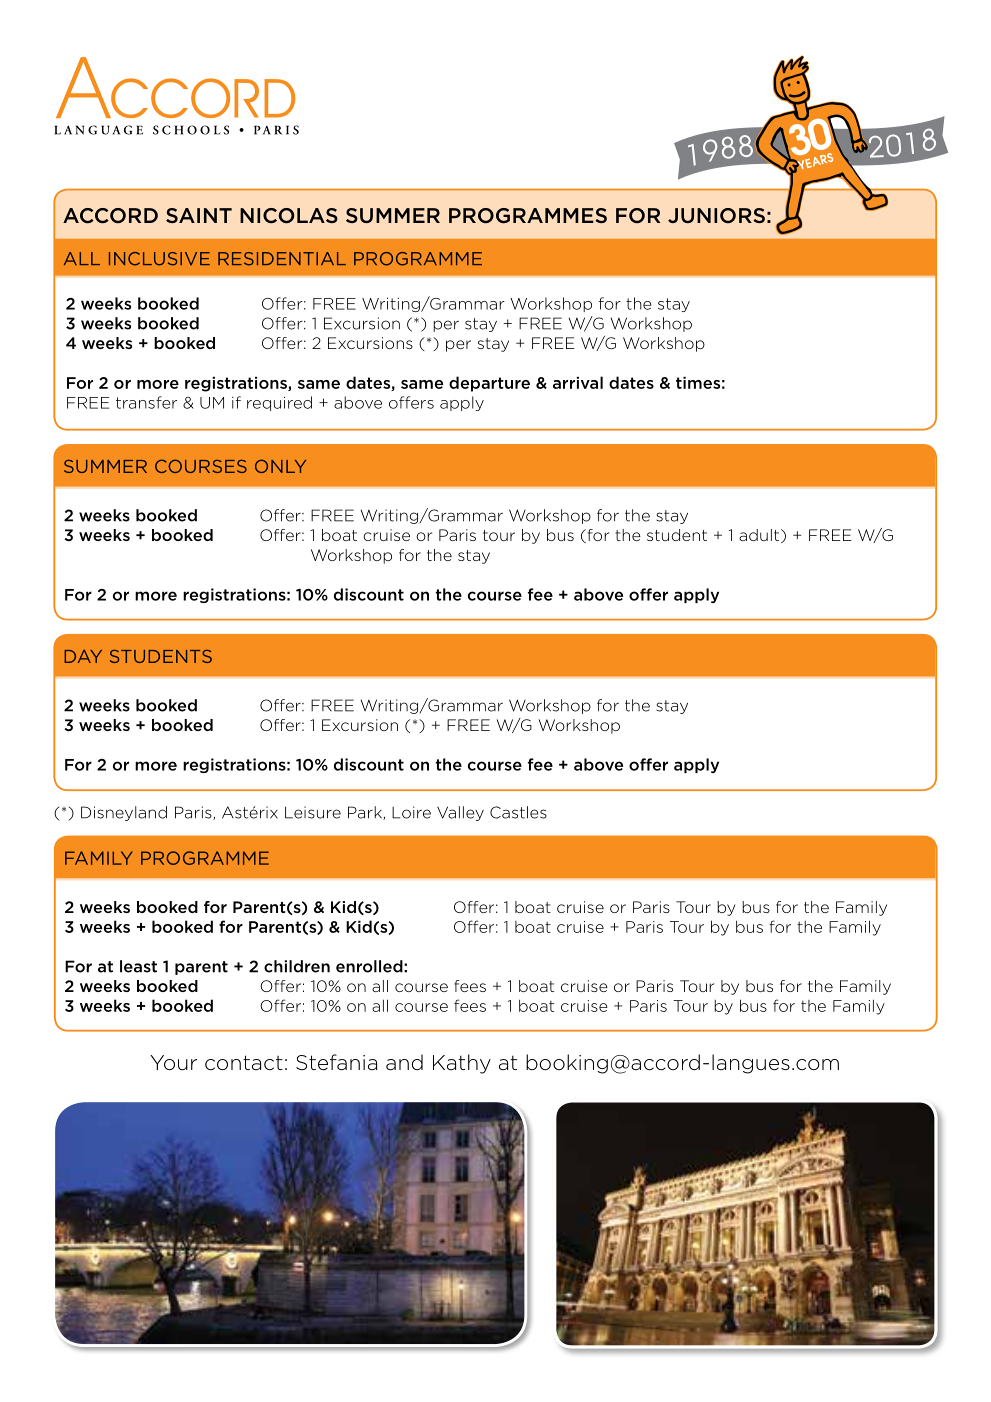  I want to click on DAY, so click(83, 656).
